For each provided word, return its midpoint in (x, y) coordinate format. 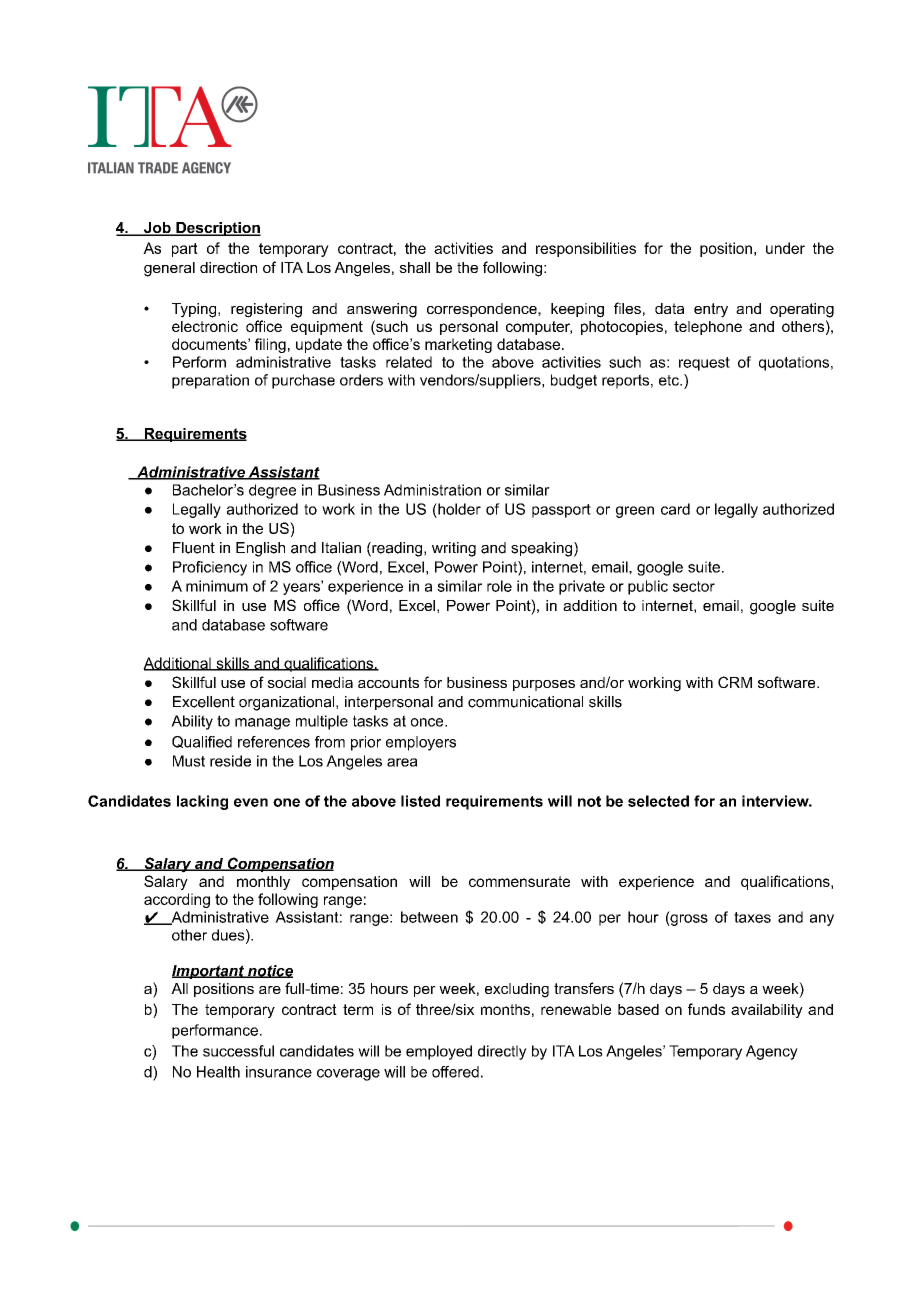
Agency (772, 1052)
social (286, 682)
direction (228, 267)
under (785, 248)
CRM (735, 682)
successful (238, 1051)
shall (414, 267)
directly (502, 1052)
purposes (544, 685)
